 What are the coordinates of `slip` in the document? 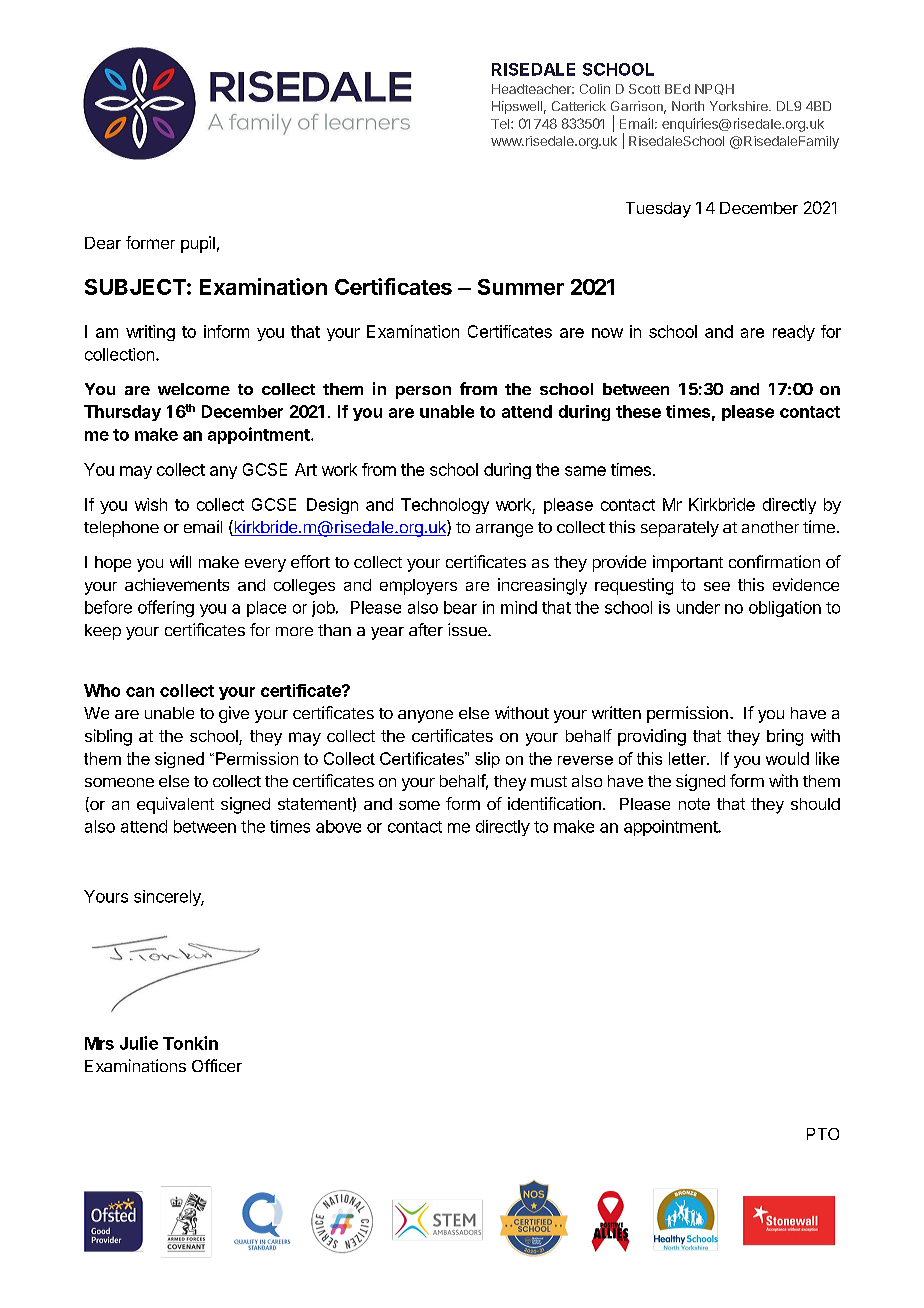 It's located at (487, 760).
